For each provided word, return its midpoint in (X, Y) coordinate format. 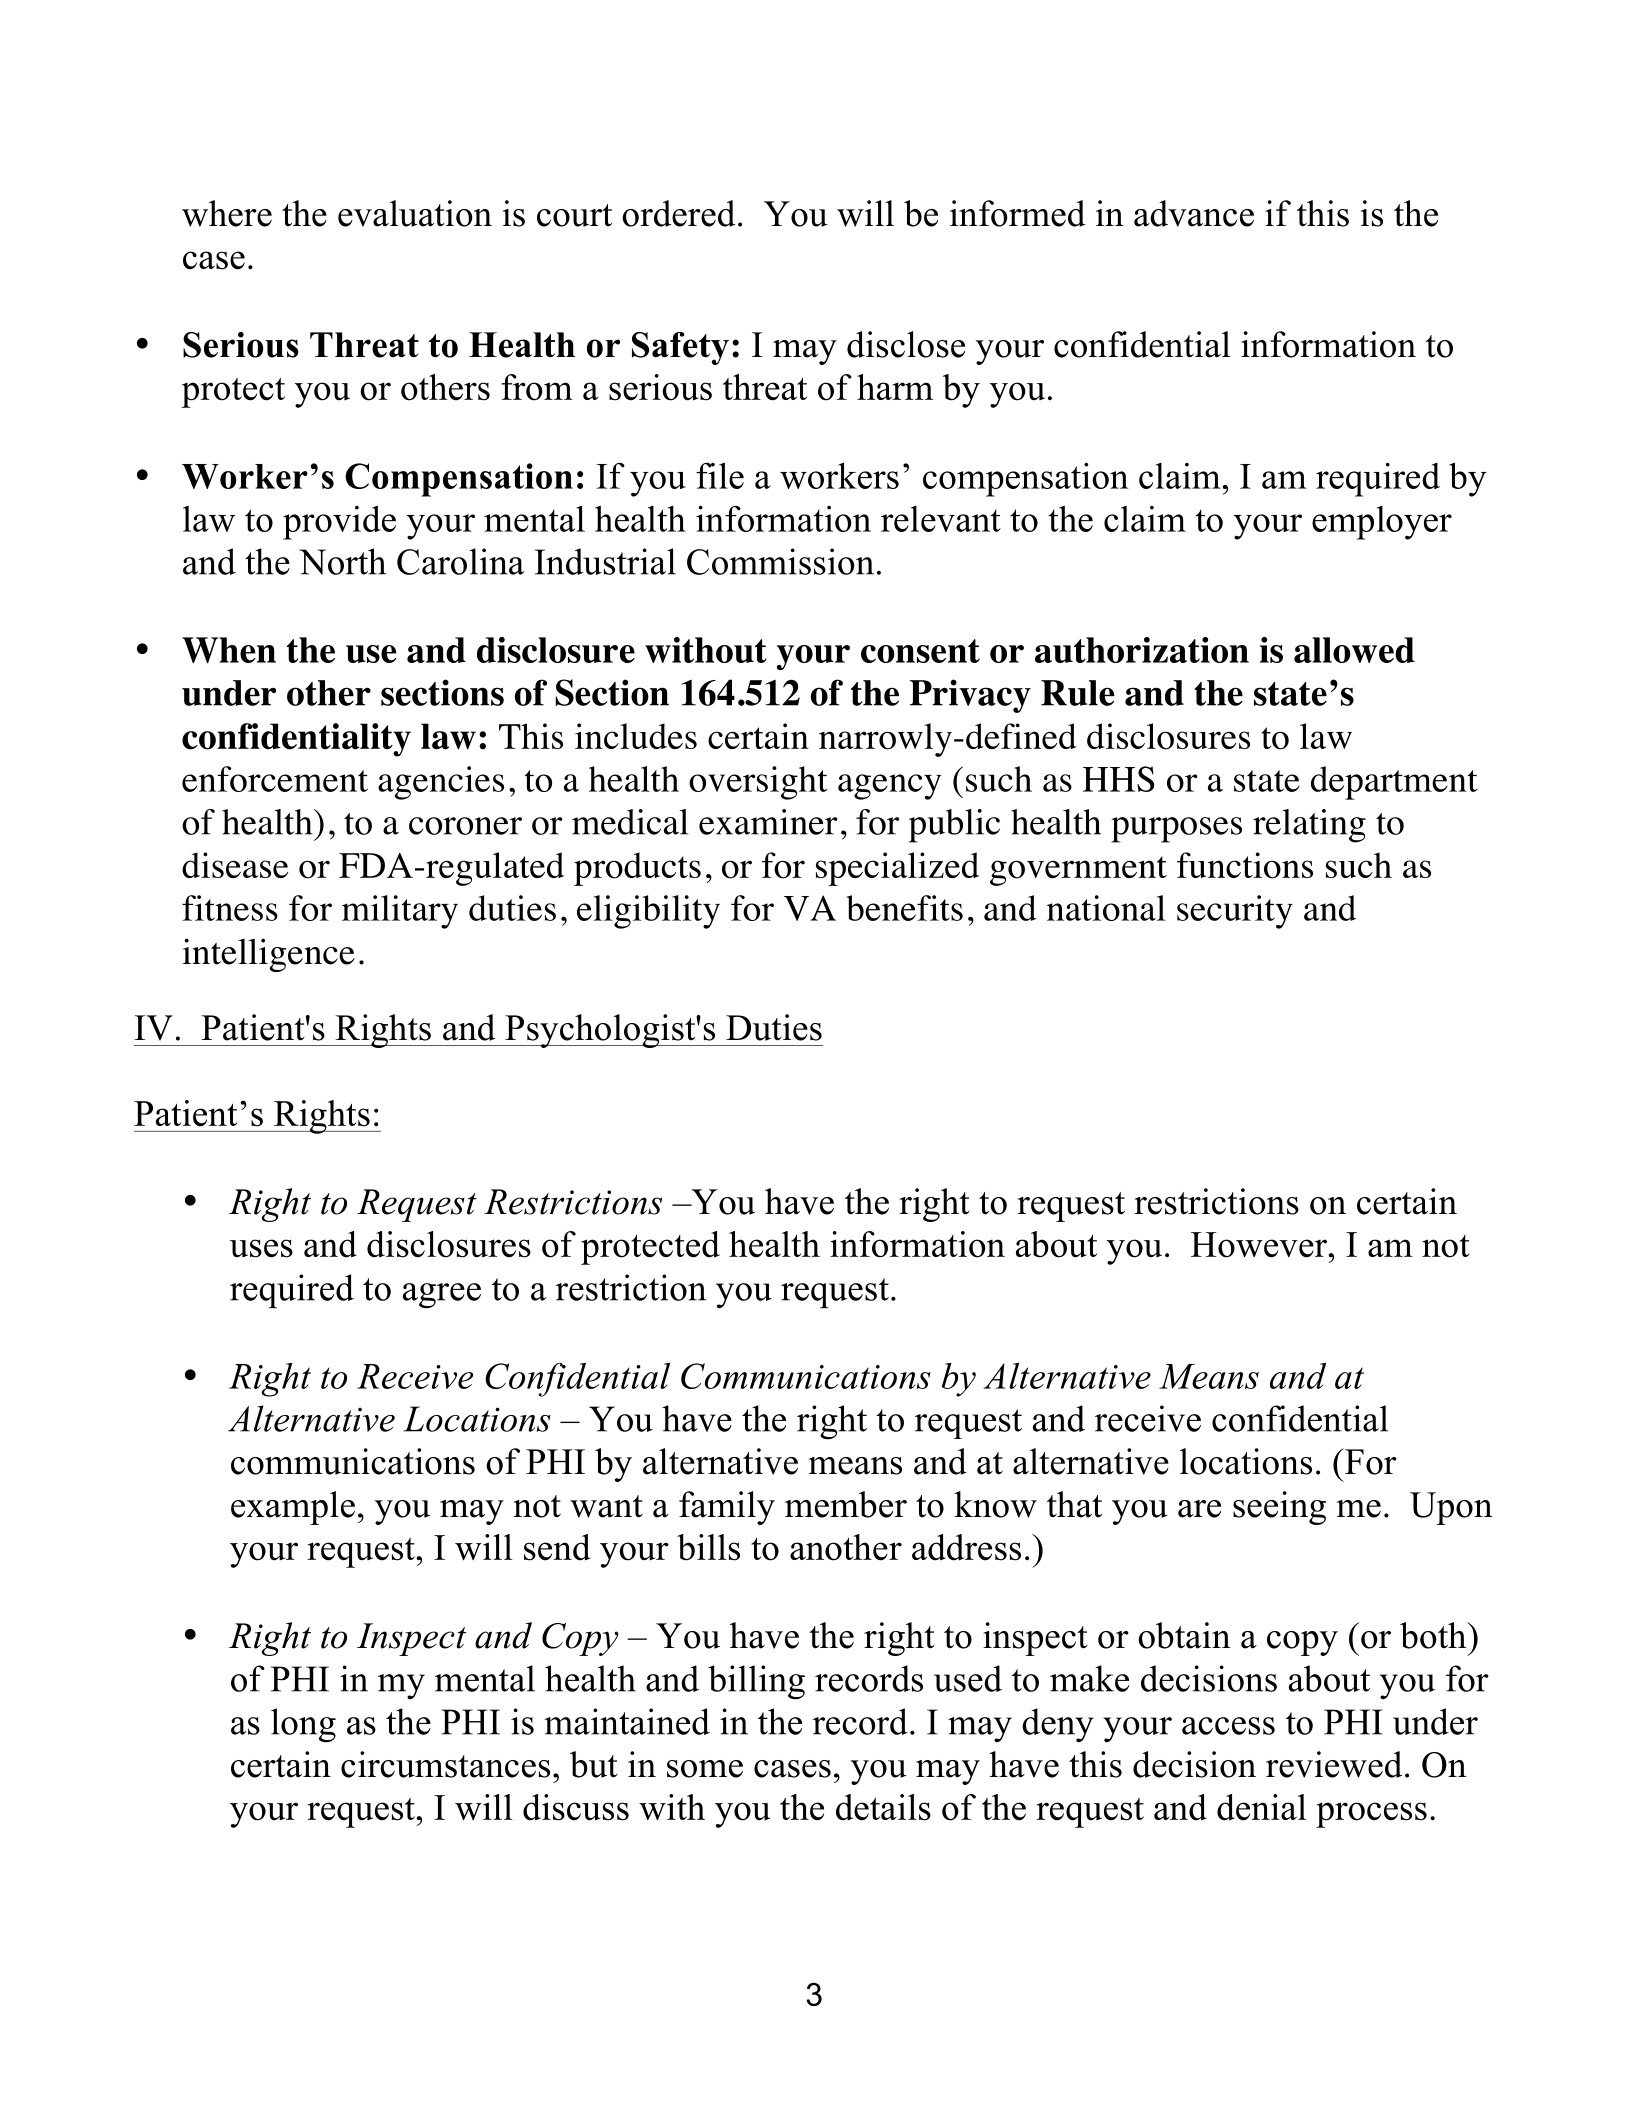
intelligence (268, 955)
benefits (904, 908)
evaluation (415, 213)
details (883, 1807)
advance (1194, 213)
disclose (906, 344)
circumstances (445, 1764)
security (1235, 912)
